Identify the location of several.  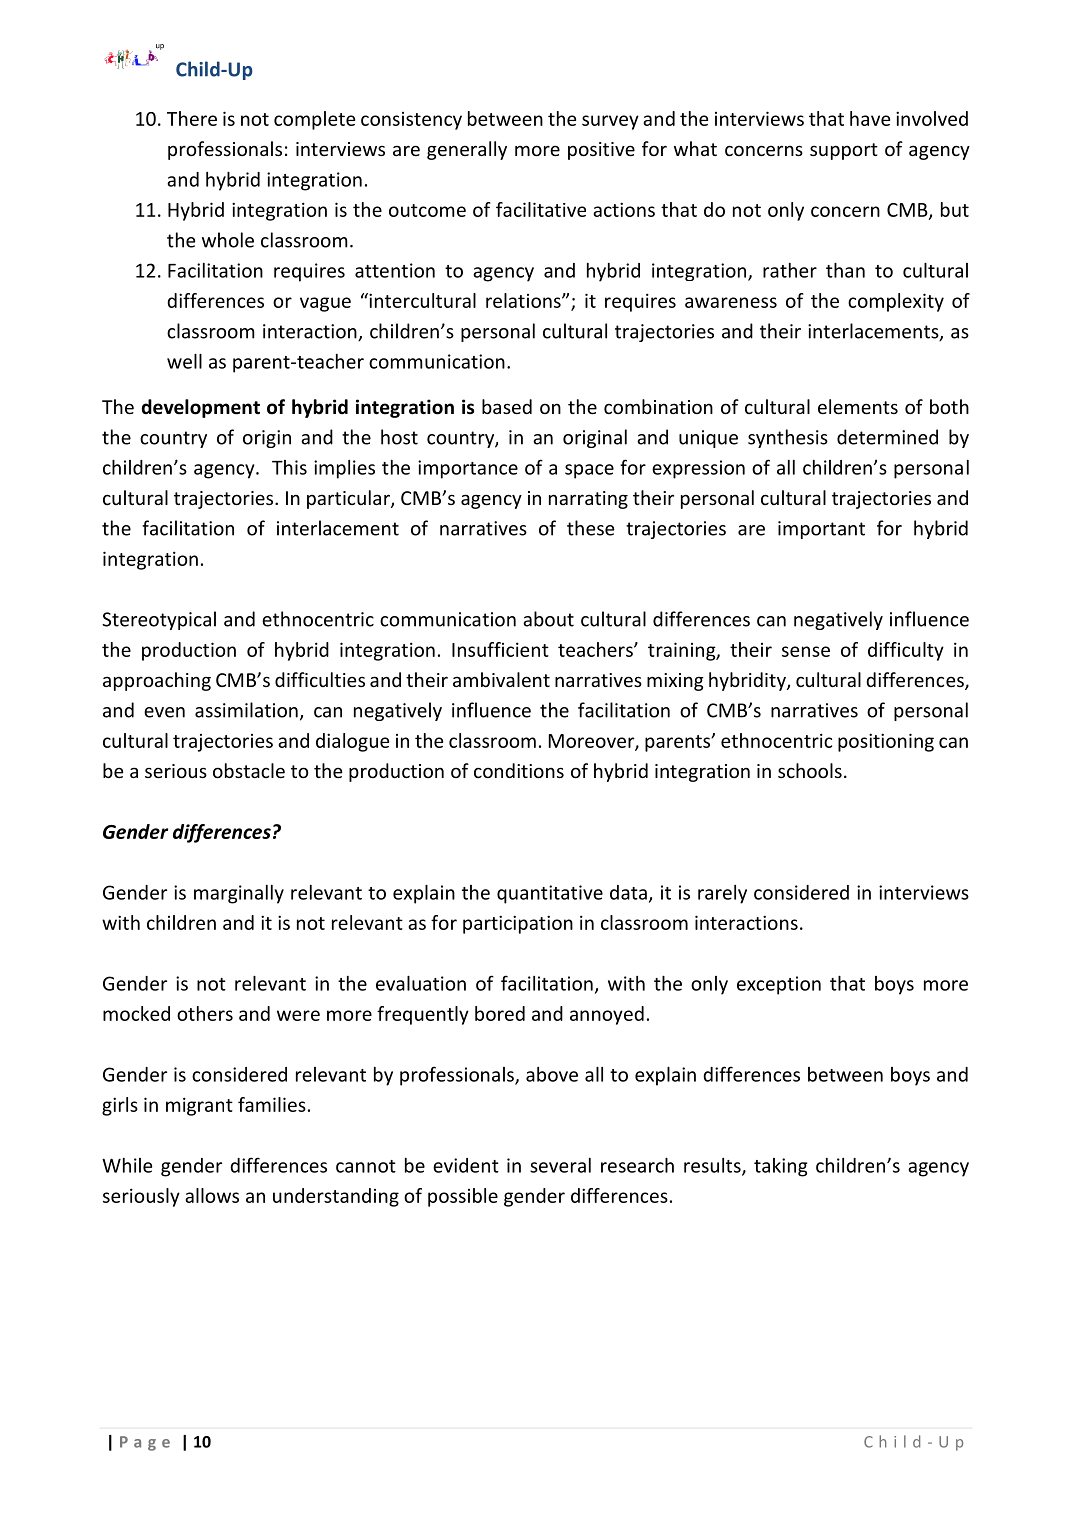
(560, 1165).
